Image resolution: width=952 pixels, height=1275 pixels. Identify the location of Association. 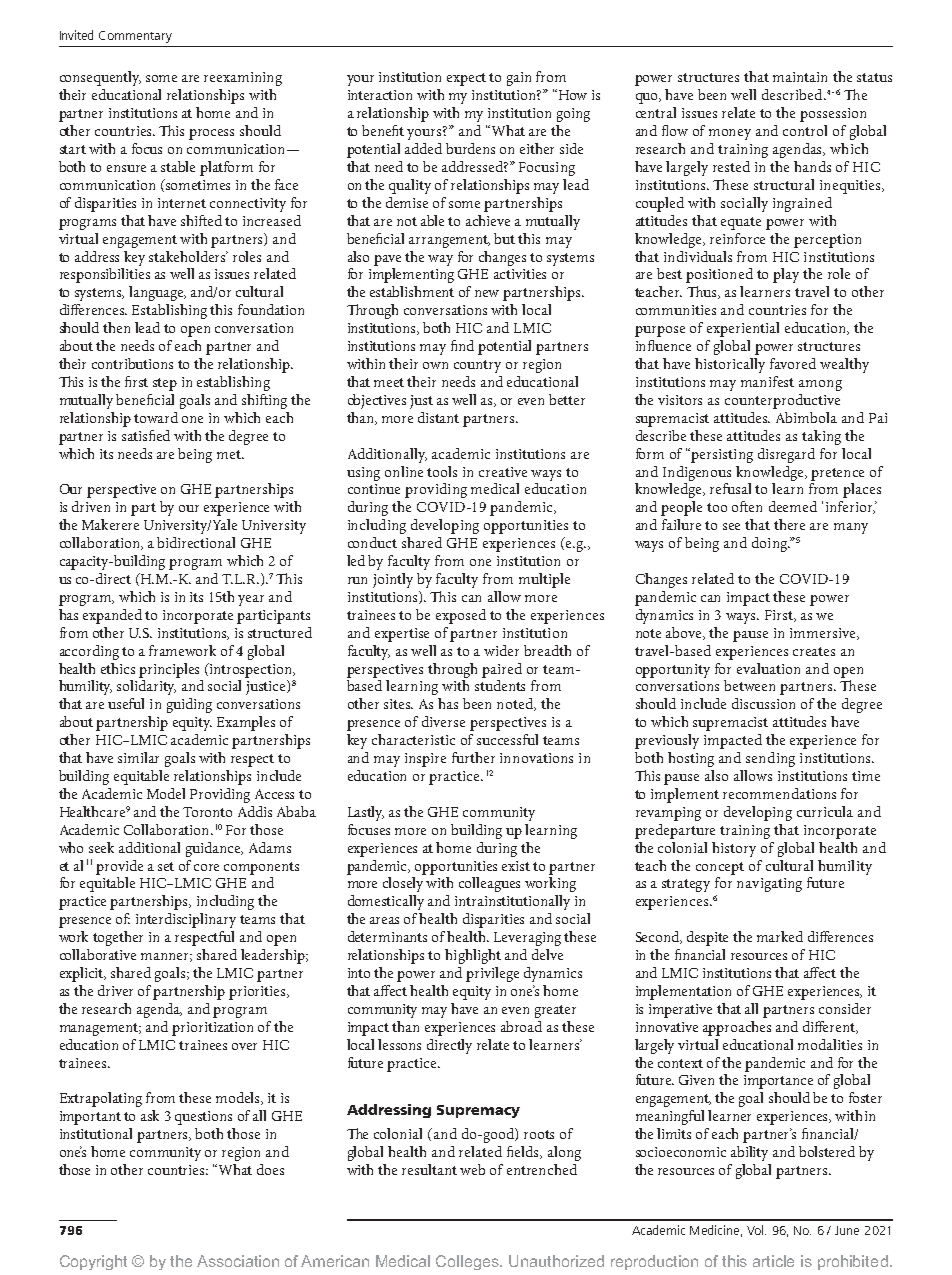
(238, 1261).
